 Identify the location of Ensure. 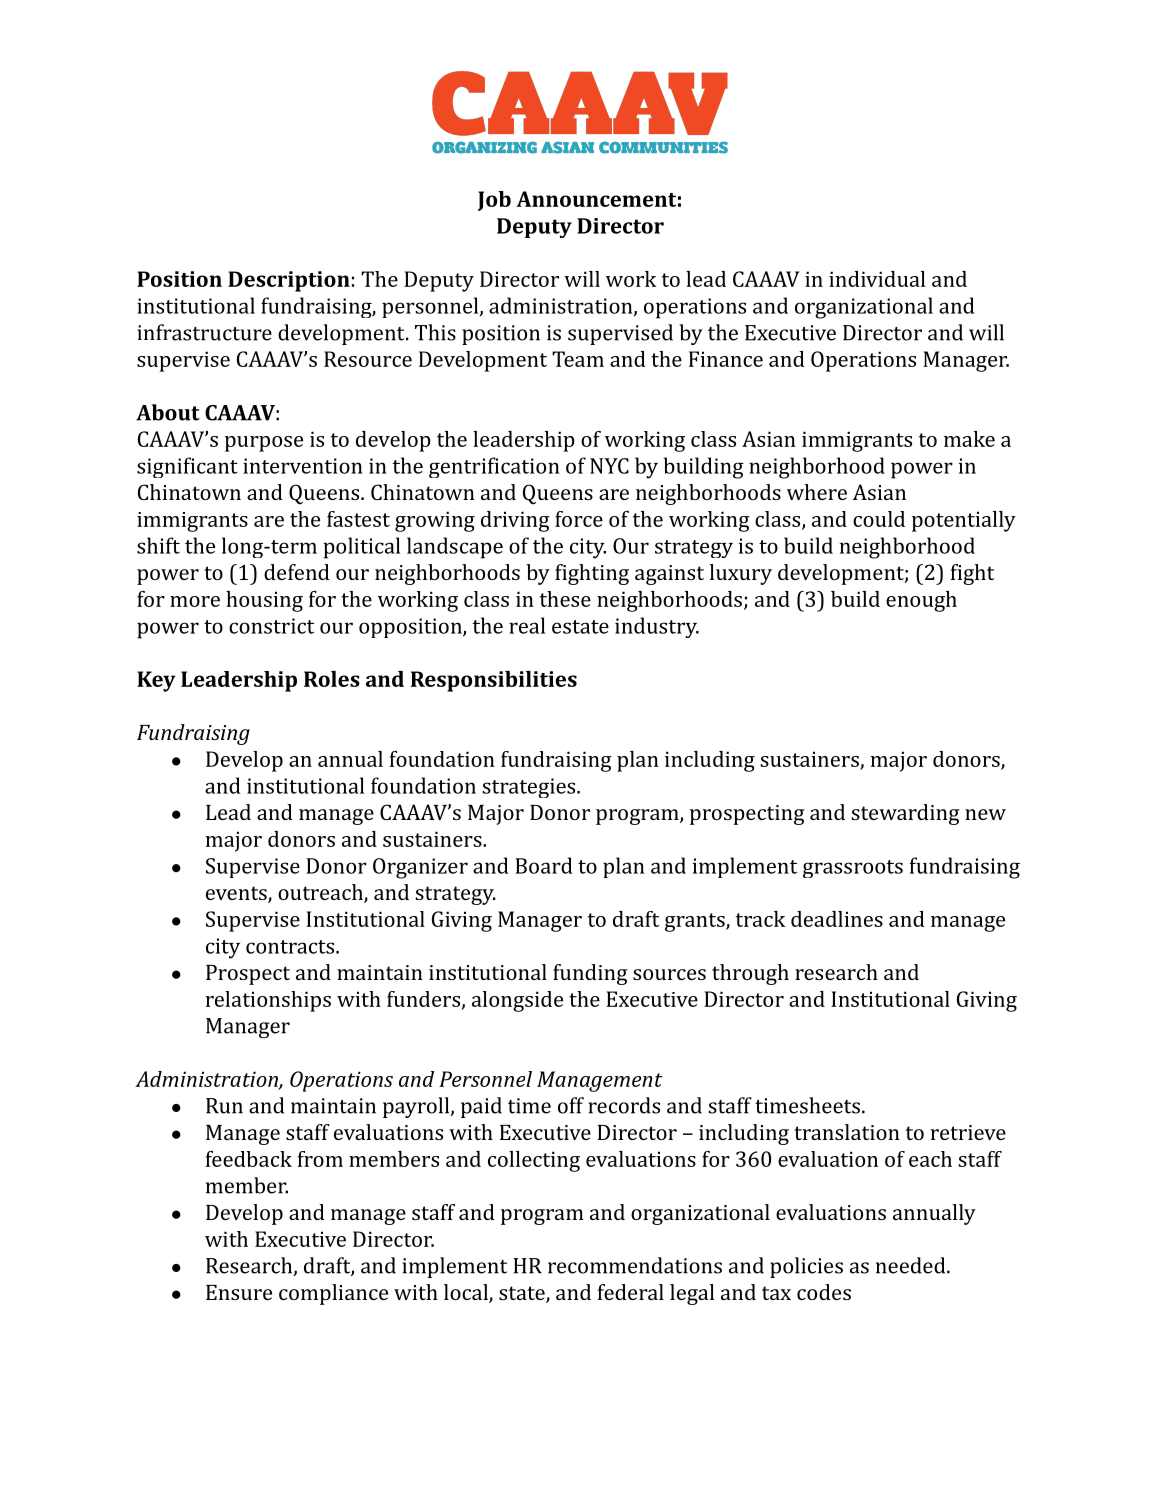
(239, 1292).
